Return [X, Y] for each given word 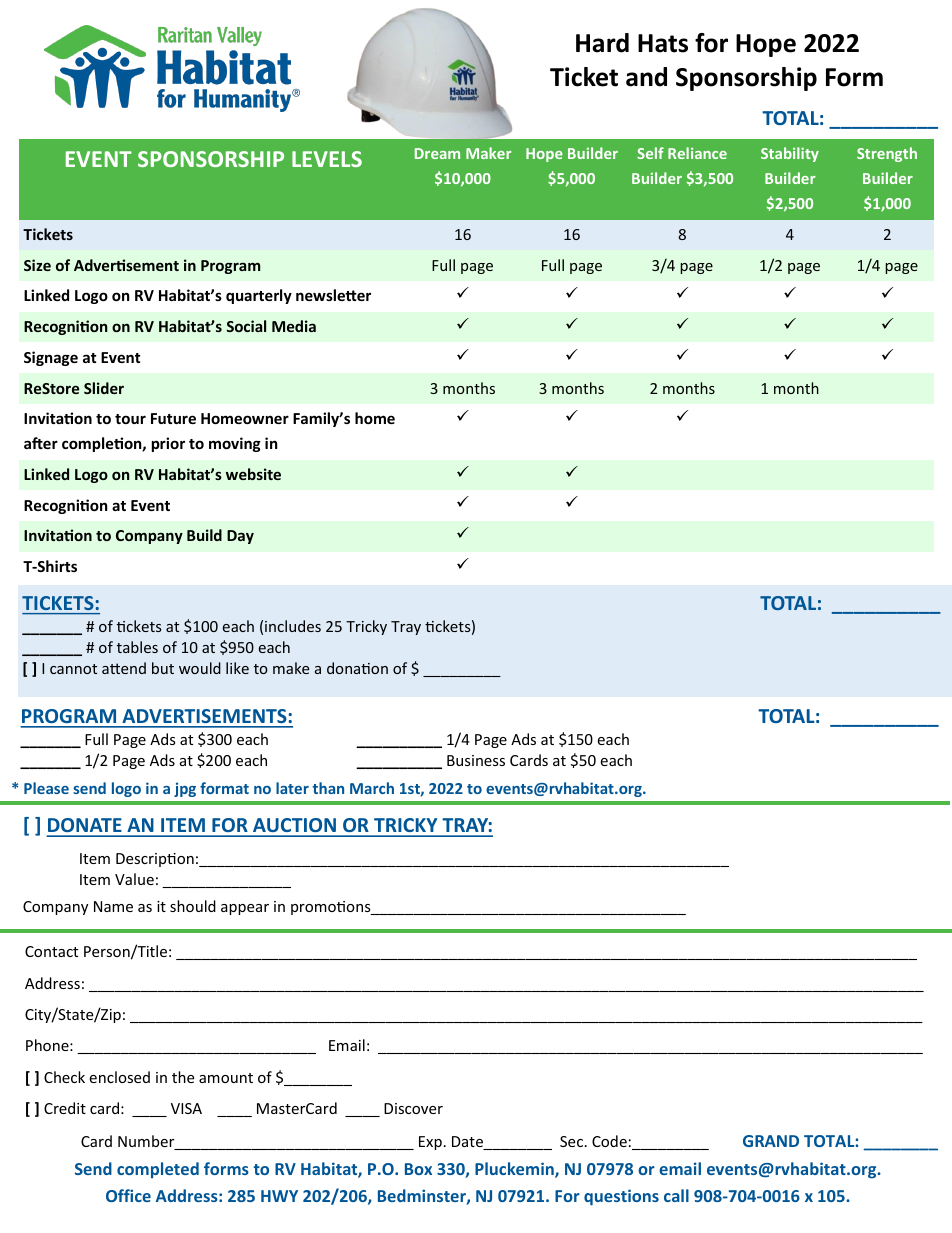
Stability [790, 154]
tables [137, 647]
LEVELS [327, 159]
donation [357, 668]
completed [158, 1170]
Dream [437, 153]
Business [476, 760]
